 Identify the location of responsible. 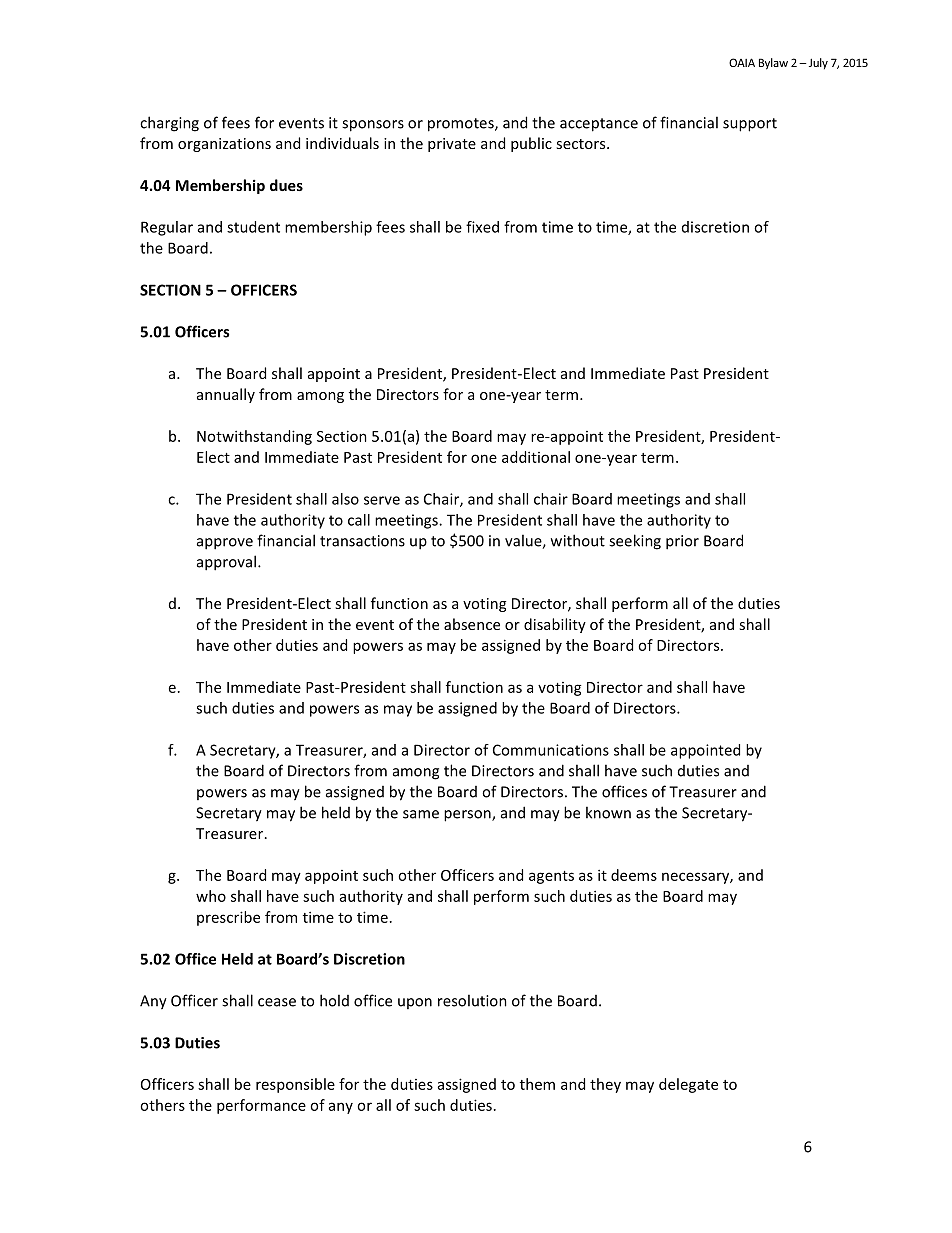
(295, 1085).
